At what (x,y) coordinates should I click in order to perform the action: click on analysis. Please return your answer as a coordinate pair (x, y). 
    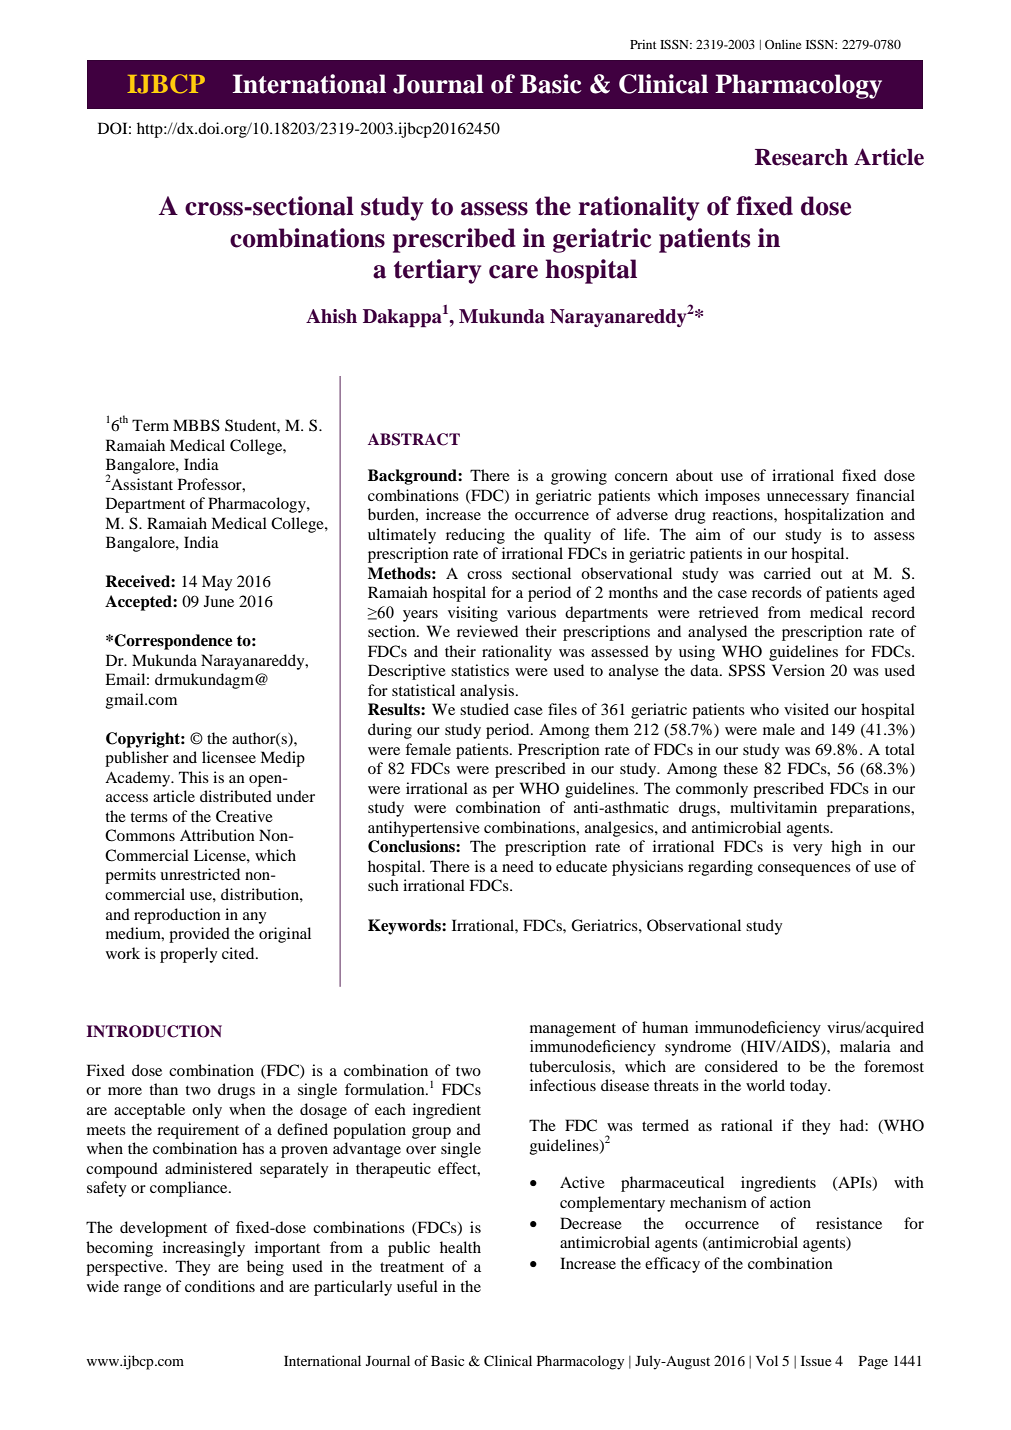
    Looking at the image, I should click on (488, 692).
